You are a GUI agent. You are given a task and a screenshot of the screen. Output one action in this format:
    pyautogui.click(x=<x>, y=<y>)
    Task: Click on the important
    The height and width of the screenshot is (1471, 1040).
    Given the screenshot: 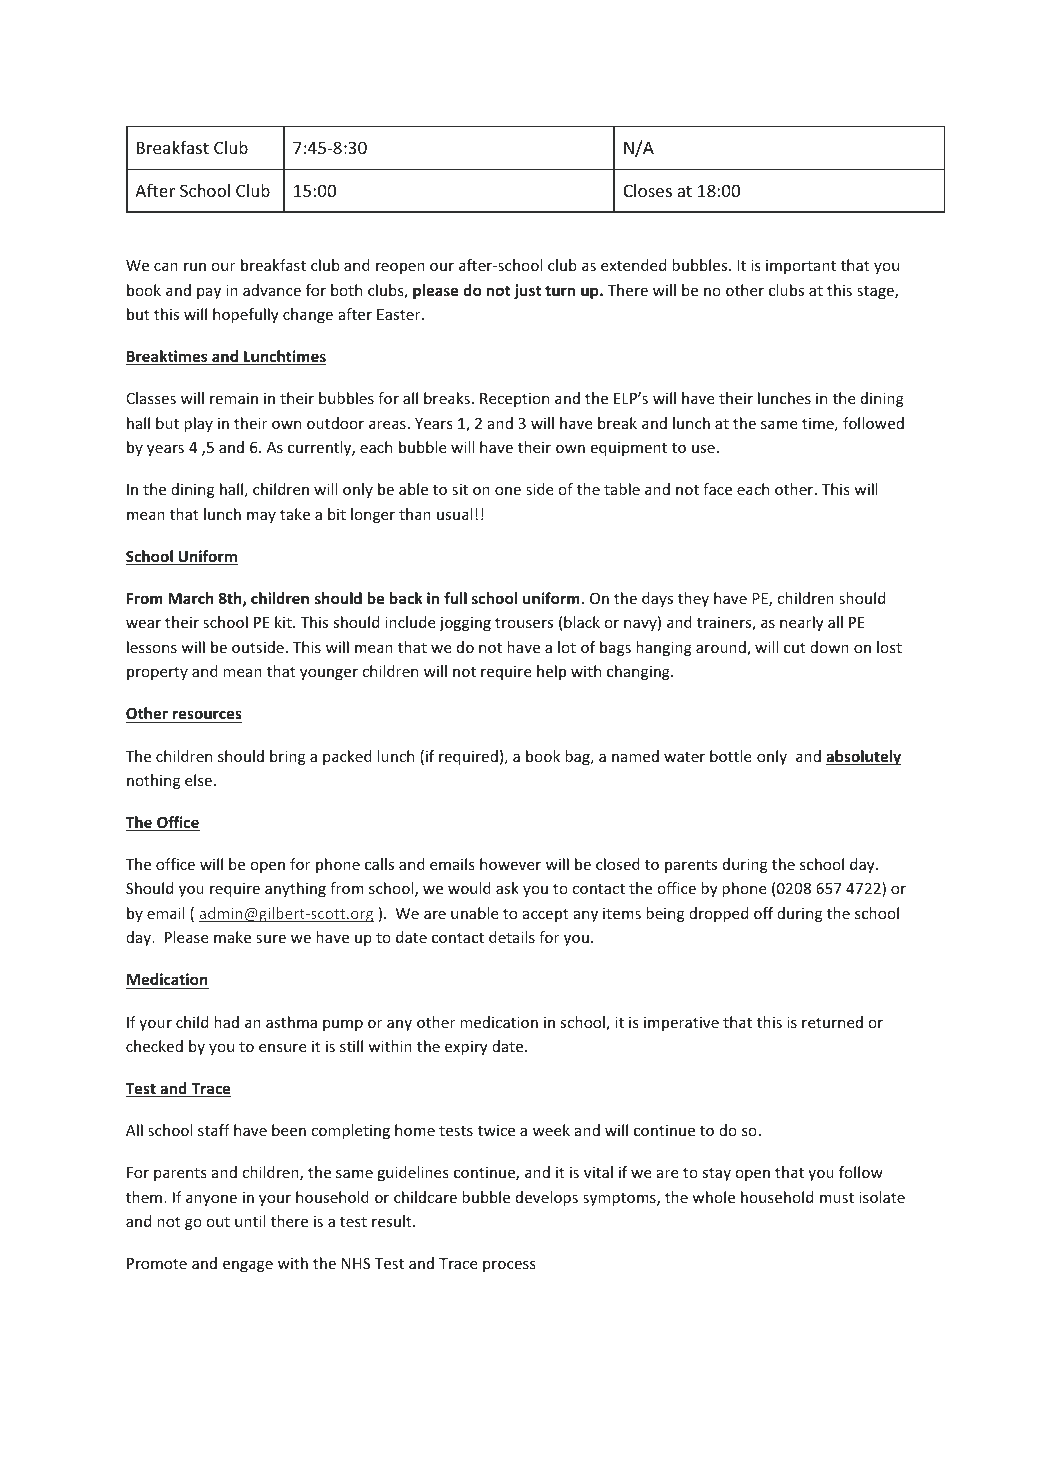 What is the action you would take?
    pyautogui.click(x=801, y=267)
